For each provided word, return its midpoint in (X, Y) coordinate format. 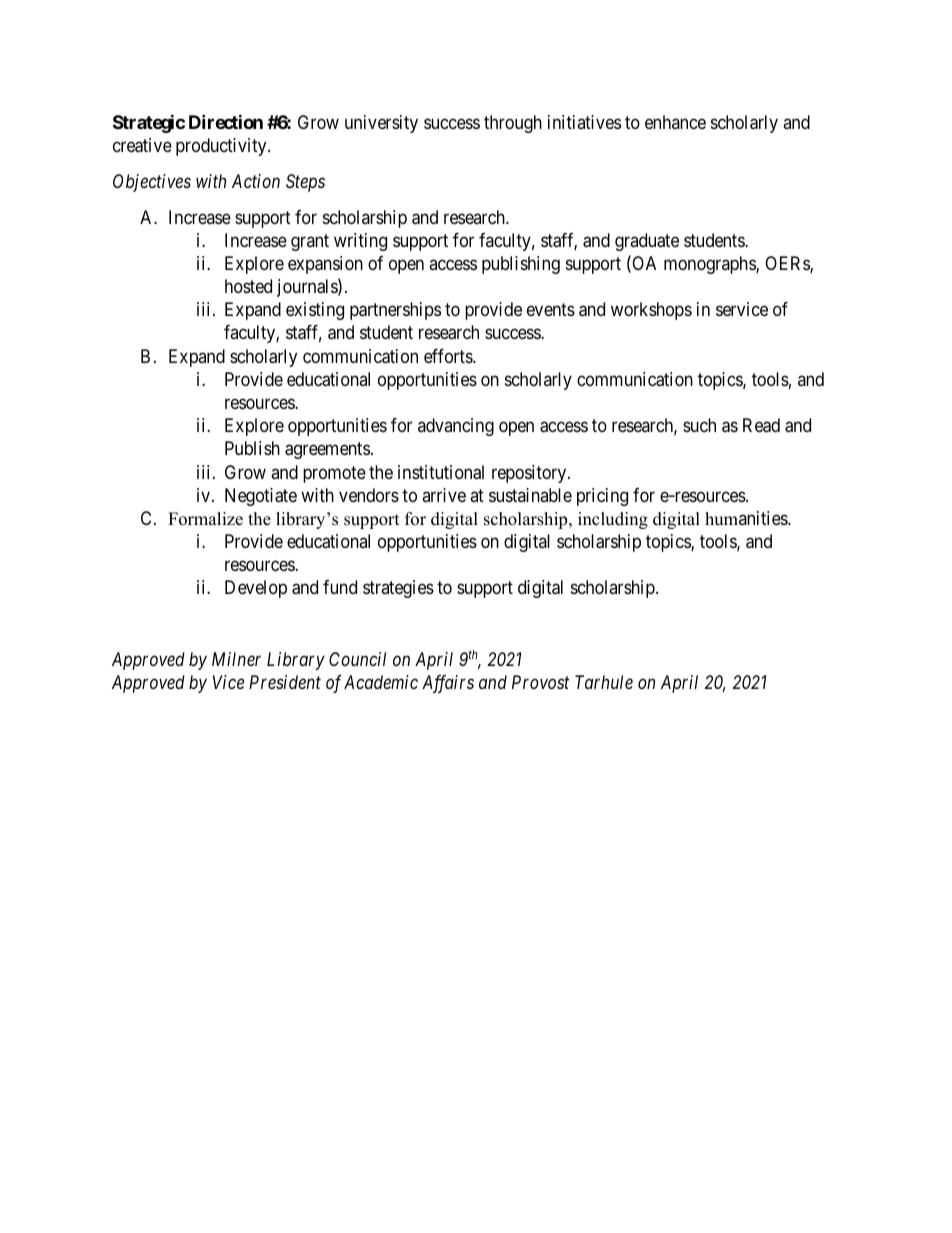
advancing (456, 427)
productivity (222, 147)
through (513, 124)
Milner (236, 659)
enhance (675, 122)
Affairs (448, 684)
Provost (540, 682)
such (699, 425)
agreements (327, 451)
